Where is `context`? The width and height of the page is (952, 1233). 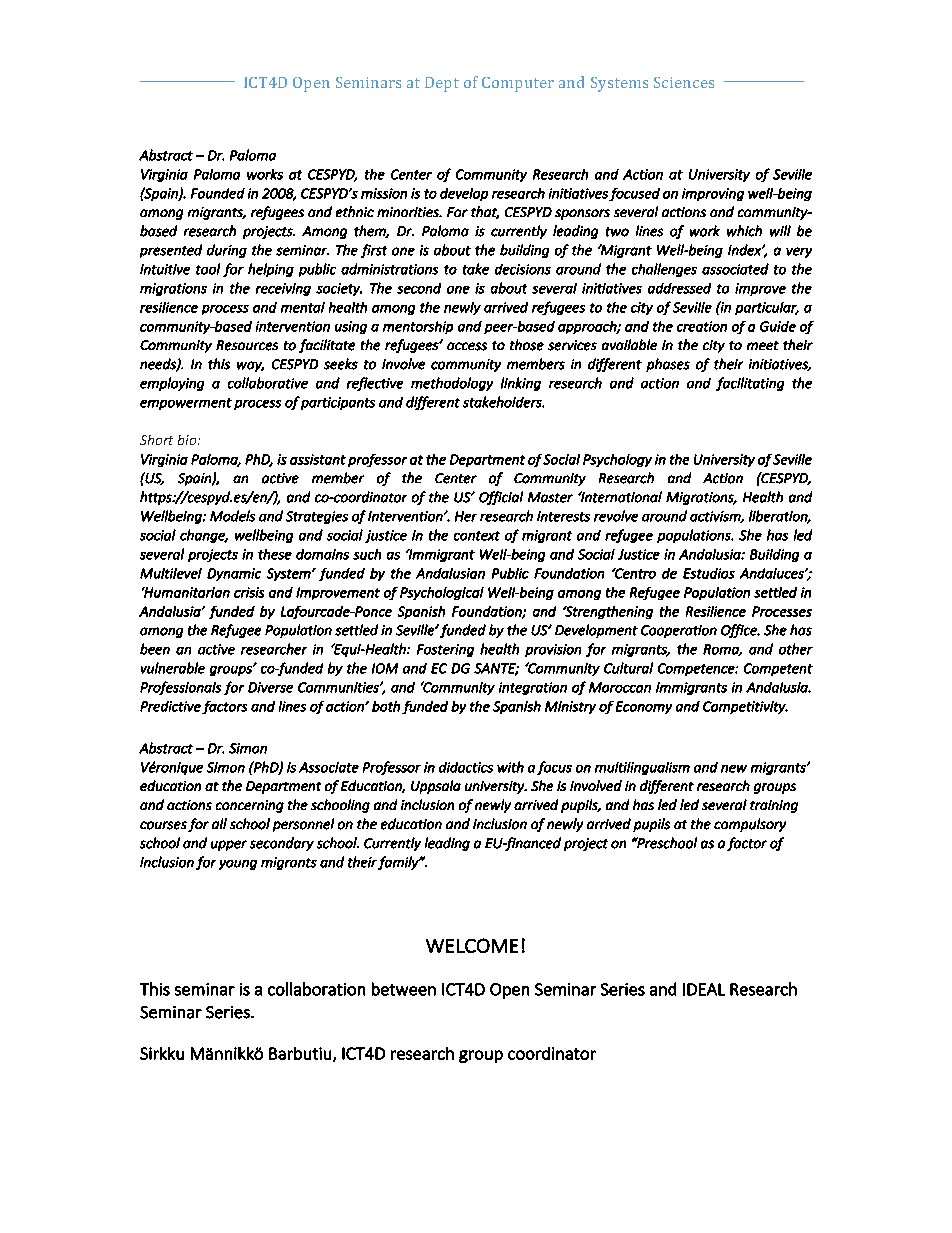 context is located at coordinates (477, 536).
